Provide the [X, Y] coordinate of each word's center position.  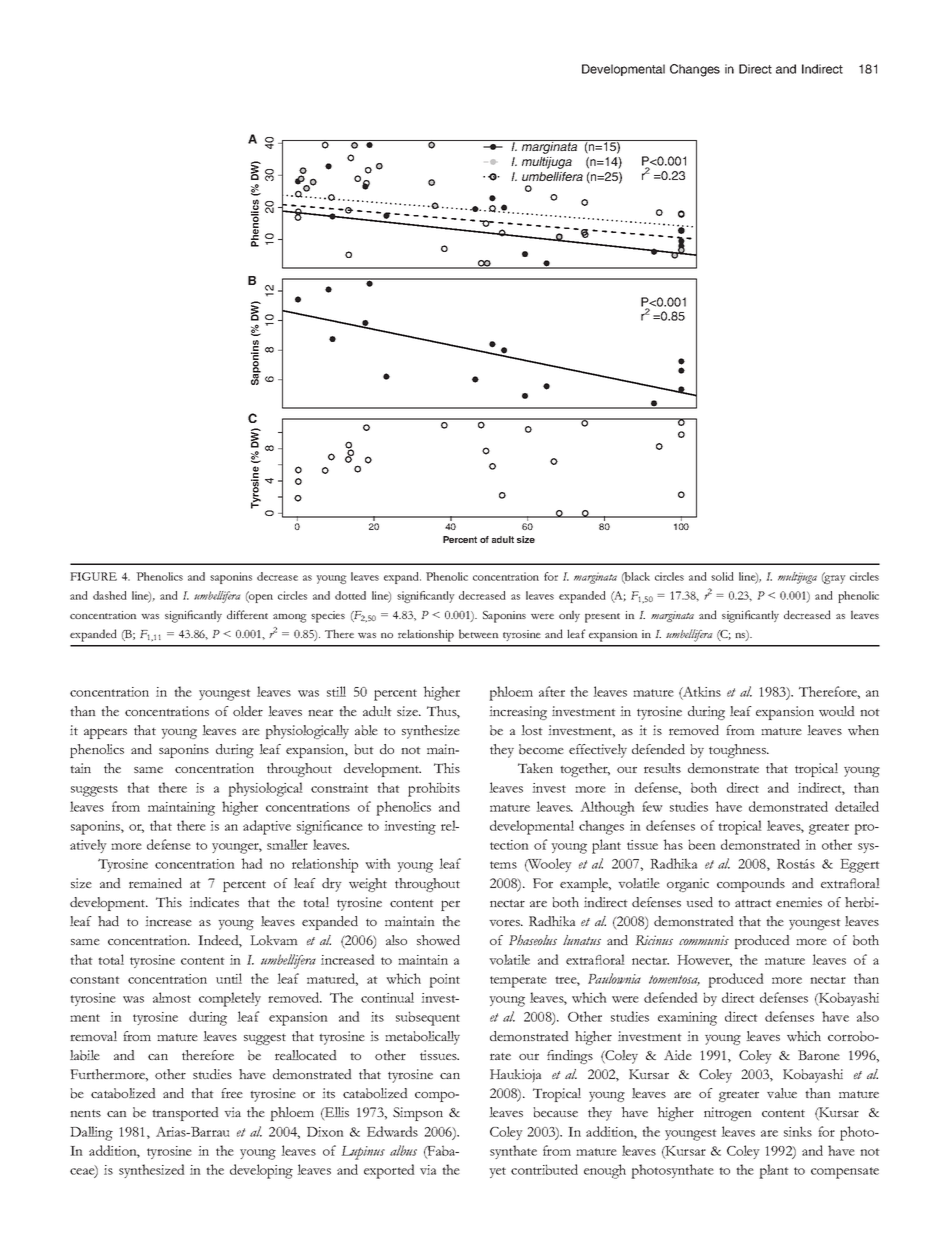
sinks [798, 1131]
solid [722, 576]
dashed [110, 595]
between [479, 634]
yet [497, 1172]
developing [261, 1171]
